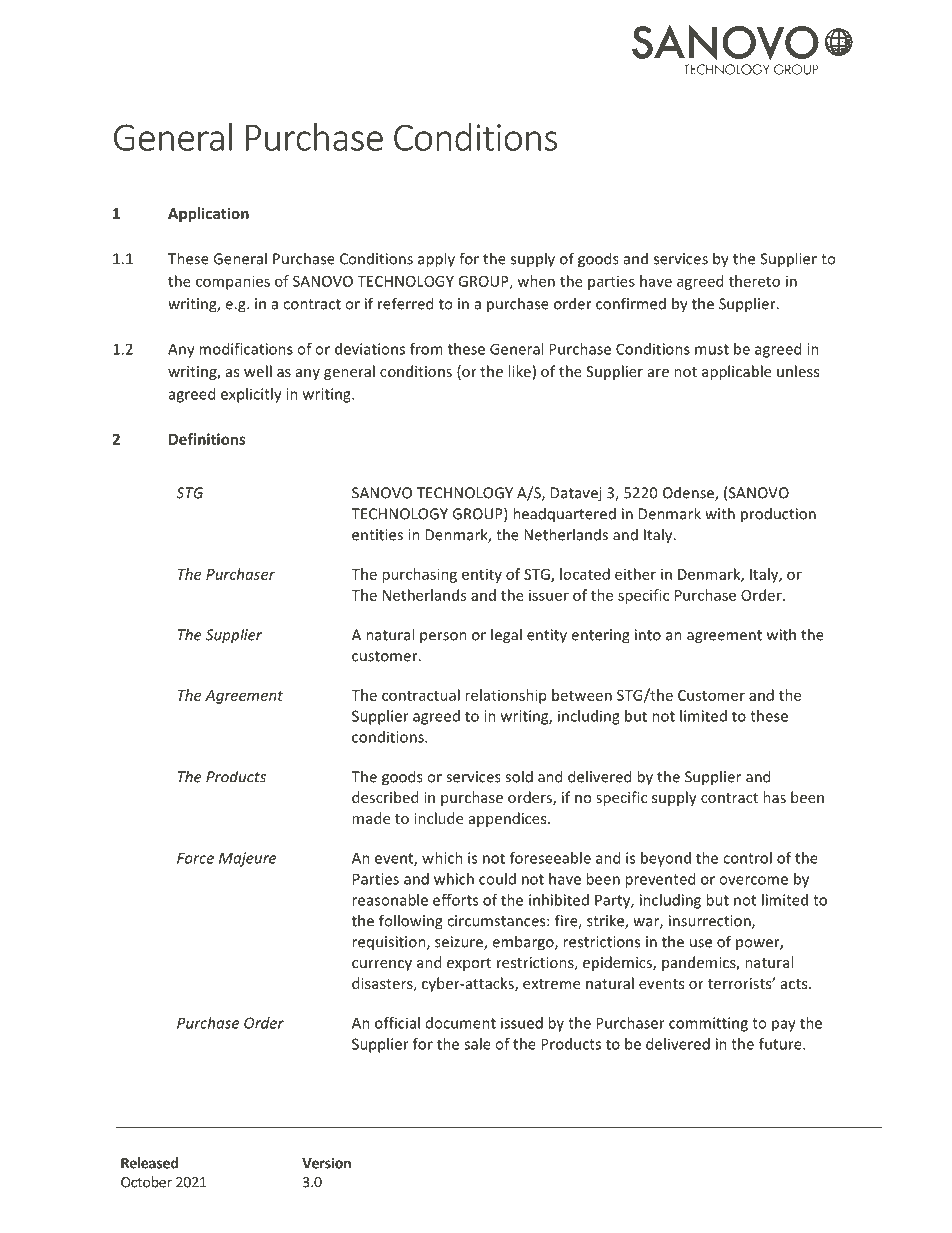  I want to click on Version, so click(326, 1163).
